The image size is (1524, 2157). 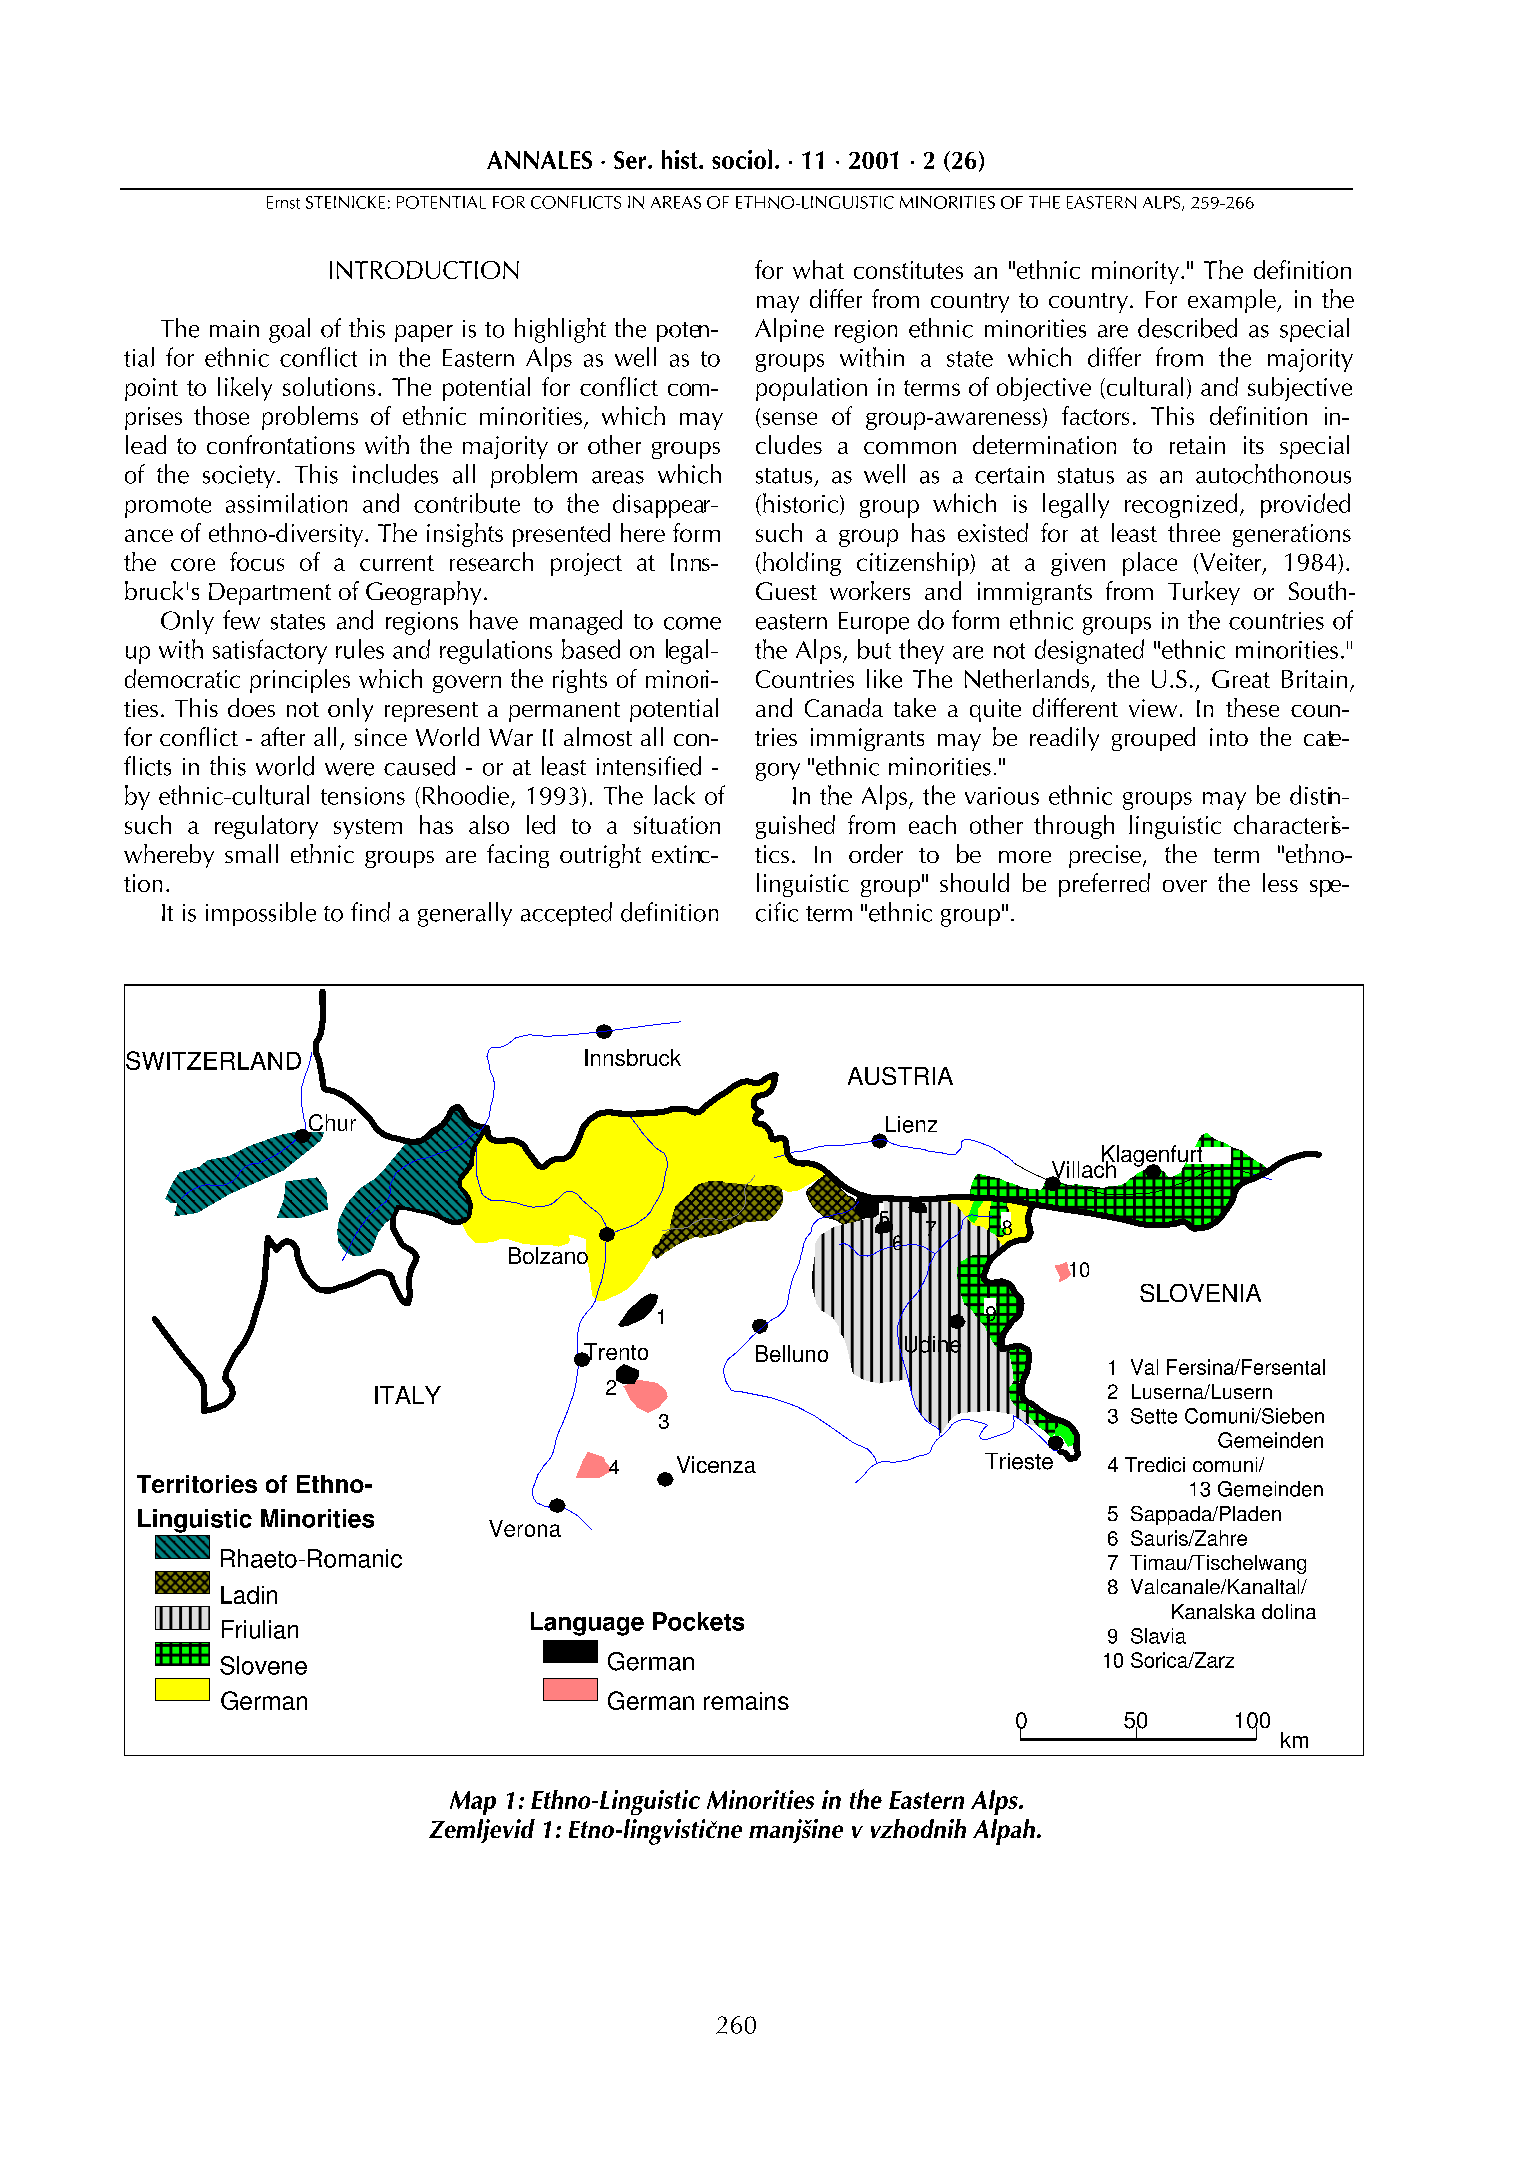 I want to click on example, so click(x=1233, y=301).
